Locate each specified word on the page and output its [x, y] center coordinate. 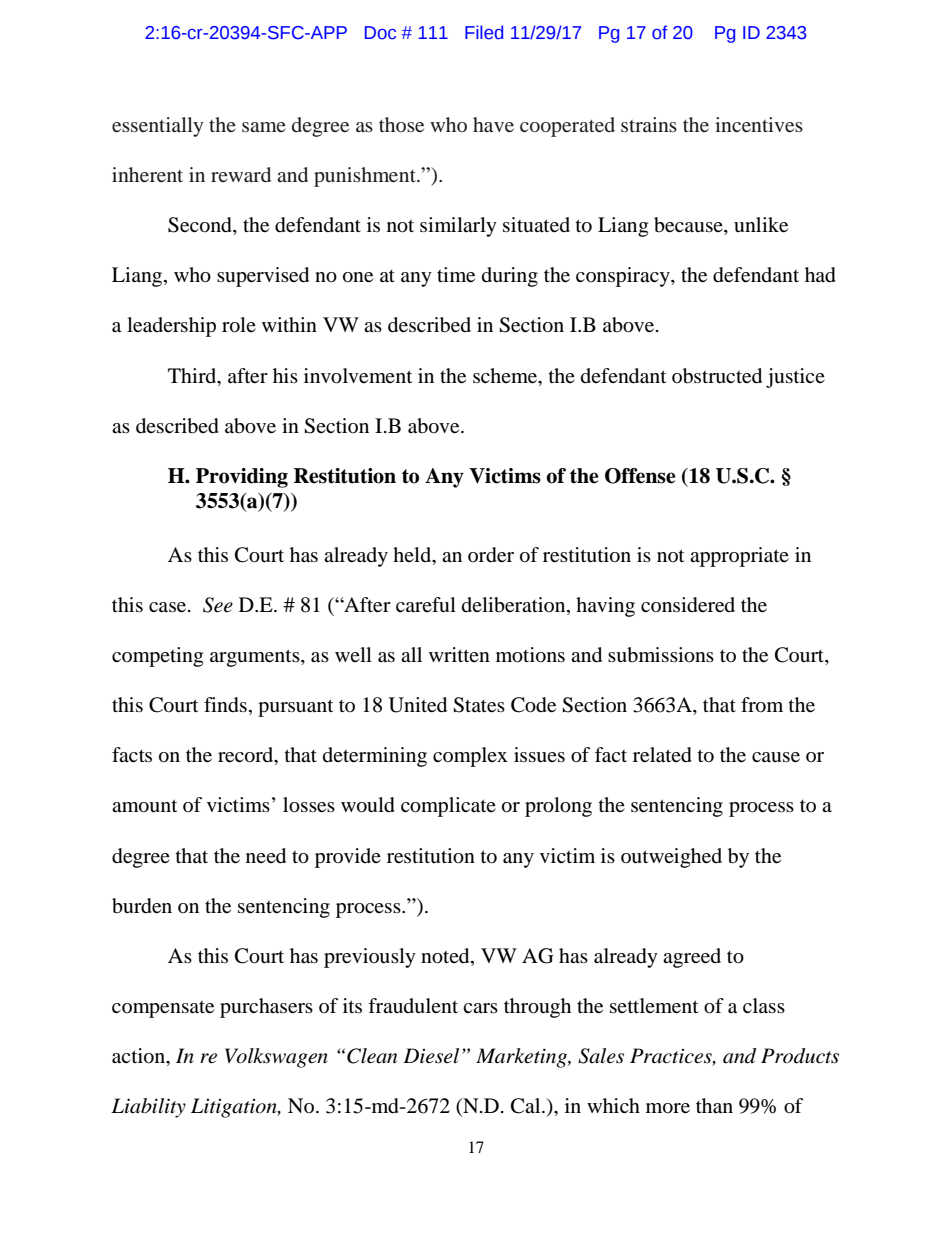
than [714, 1106]
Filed [484, 32]
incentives [759, 124]
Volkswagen [276, 1058]
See [218, 605]
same [264, 127]
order [491, 555]
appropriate [739, 557]
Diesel [431, 1056]
